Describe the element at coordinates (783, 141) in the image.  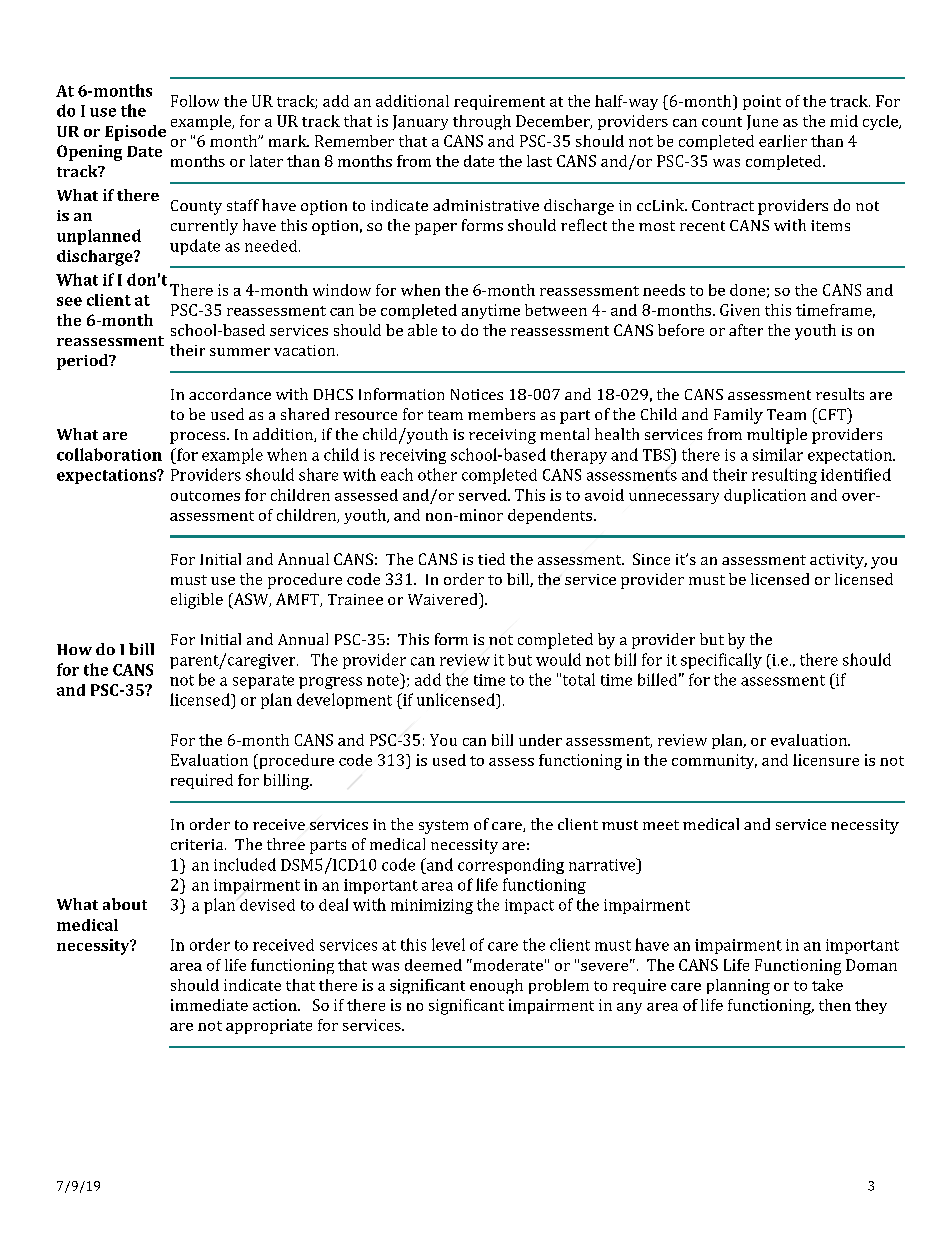
I see `earlier` at that location.
